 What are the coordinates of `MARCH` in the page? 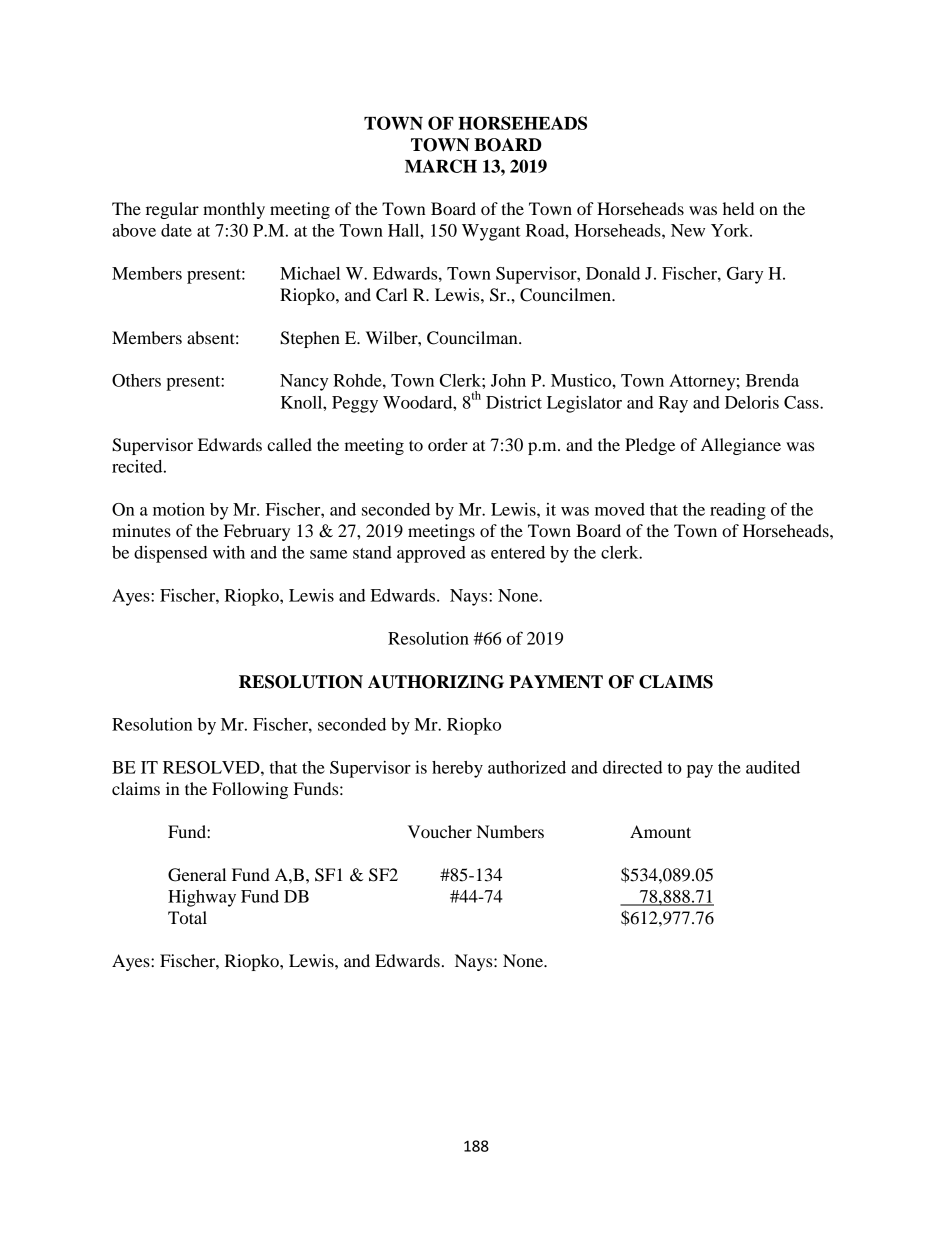 It's located at (441, 166).
